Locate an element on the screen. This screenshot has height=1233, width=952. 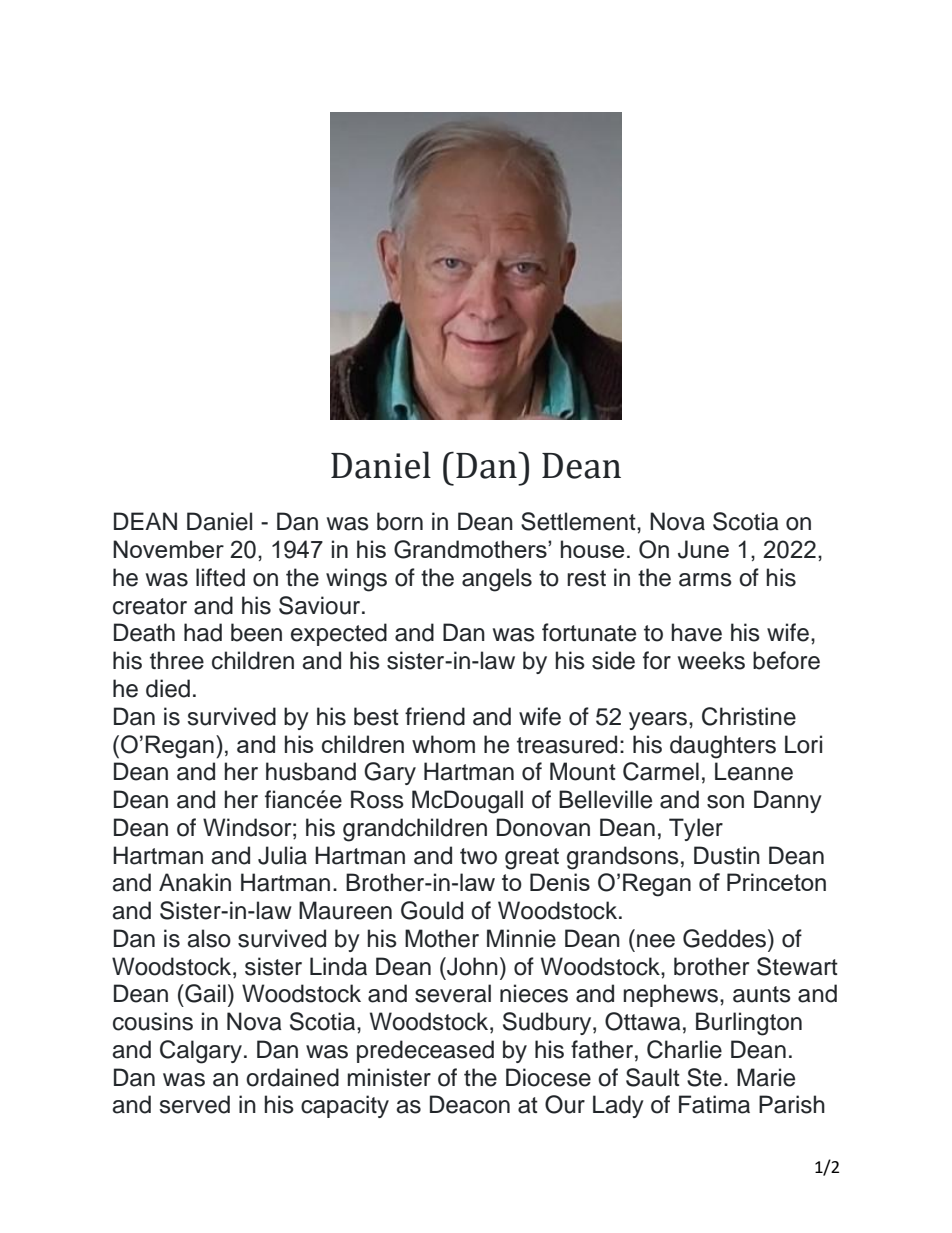
November is located at coordinates (168, 549).
